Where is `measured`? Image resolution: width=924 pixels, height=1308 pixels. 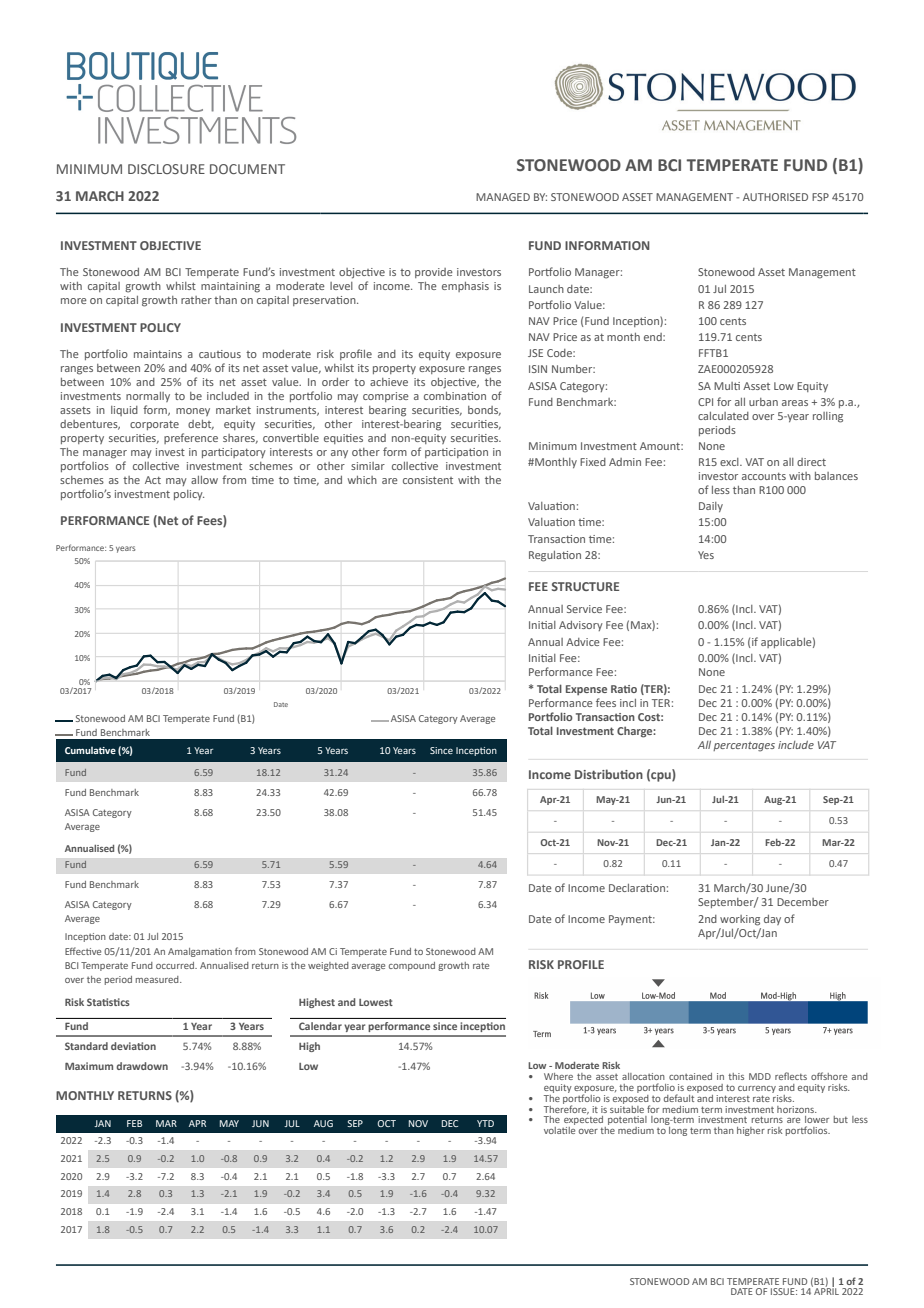
measured is located at coordinates (158, 979).
